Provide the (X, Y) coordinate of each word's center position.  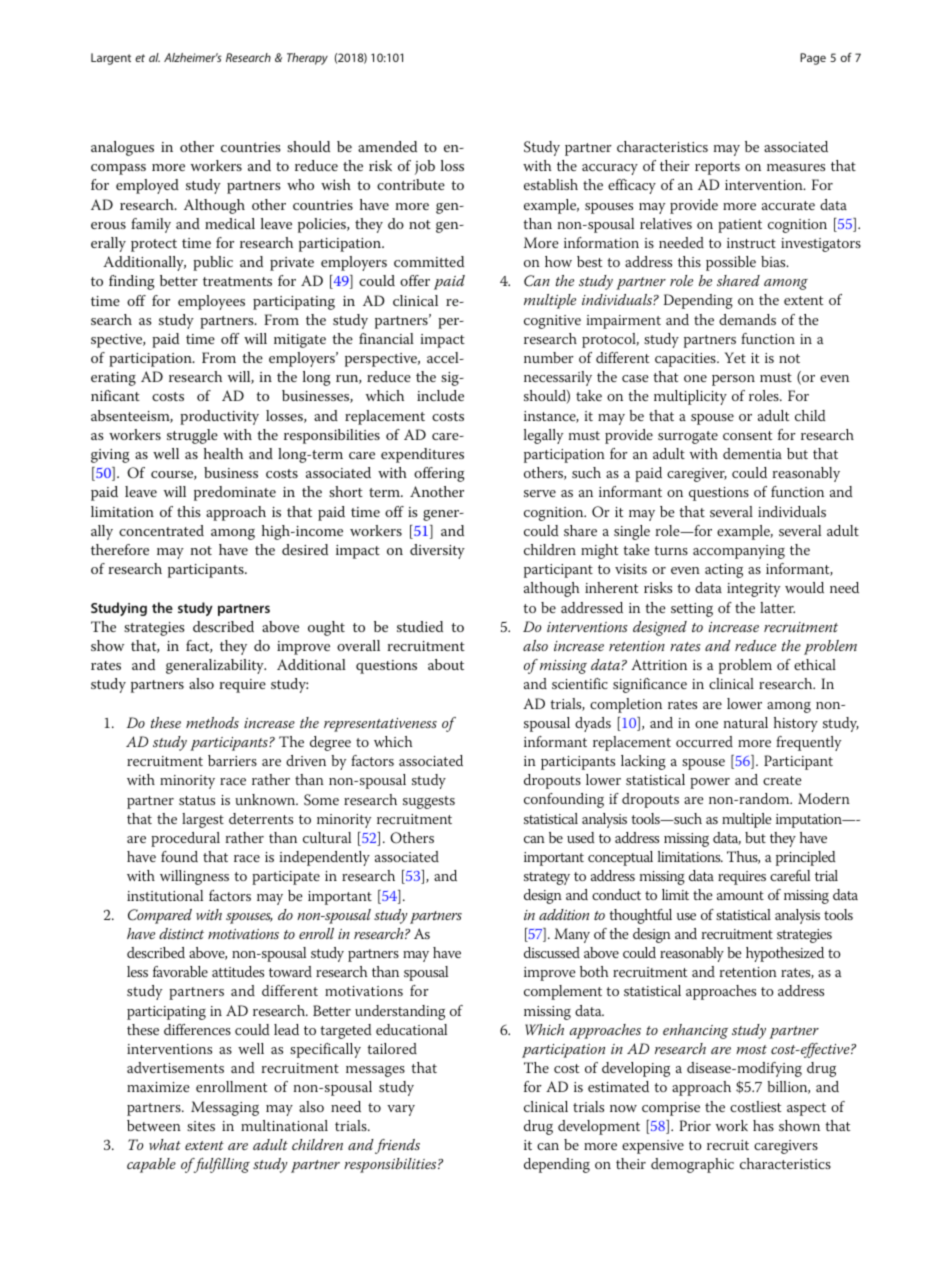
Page (813, 59)
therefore (120, 549)
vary (401, 1110)
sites (201, 1126)
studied (420, 626)
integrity (753, 590)
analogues (122, 148)
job (425, 167)
